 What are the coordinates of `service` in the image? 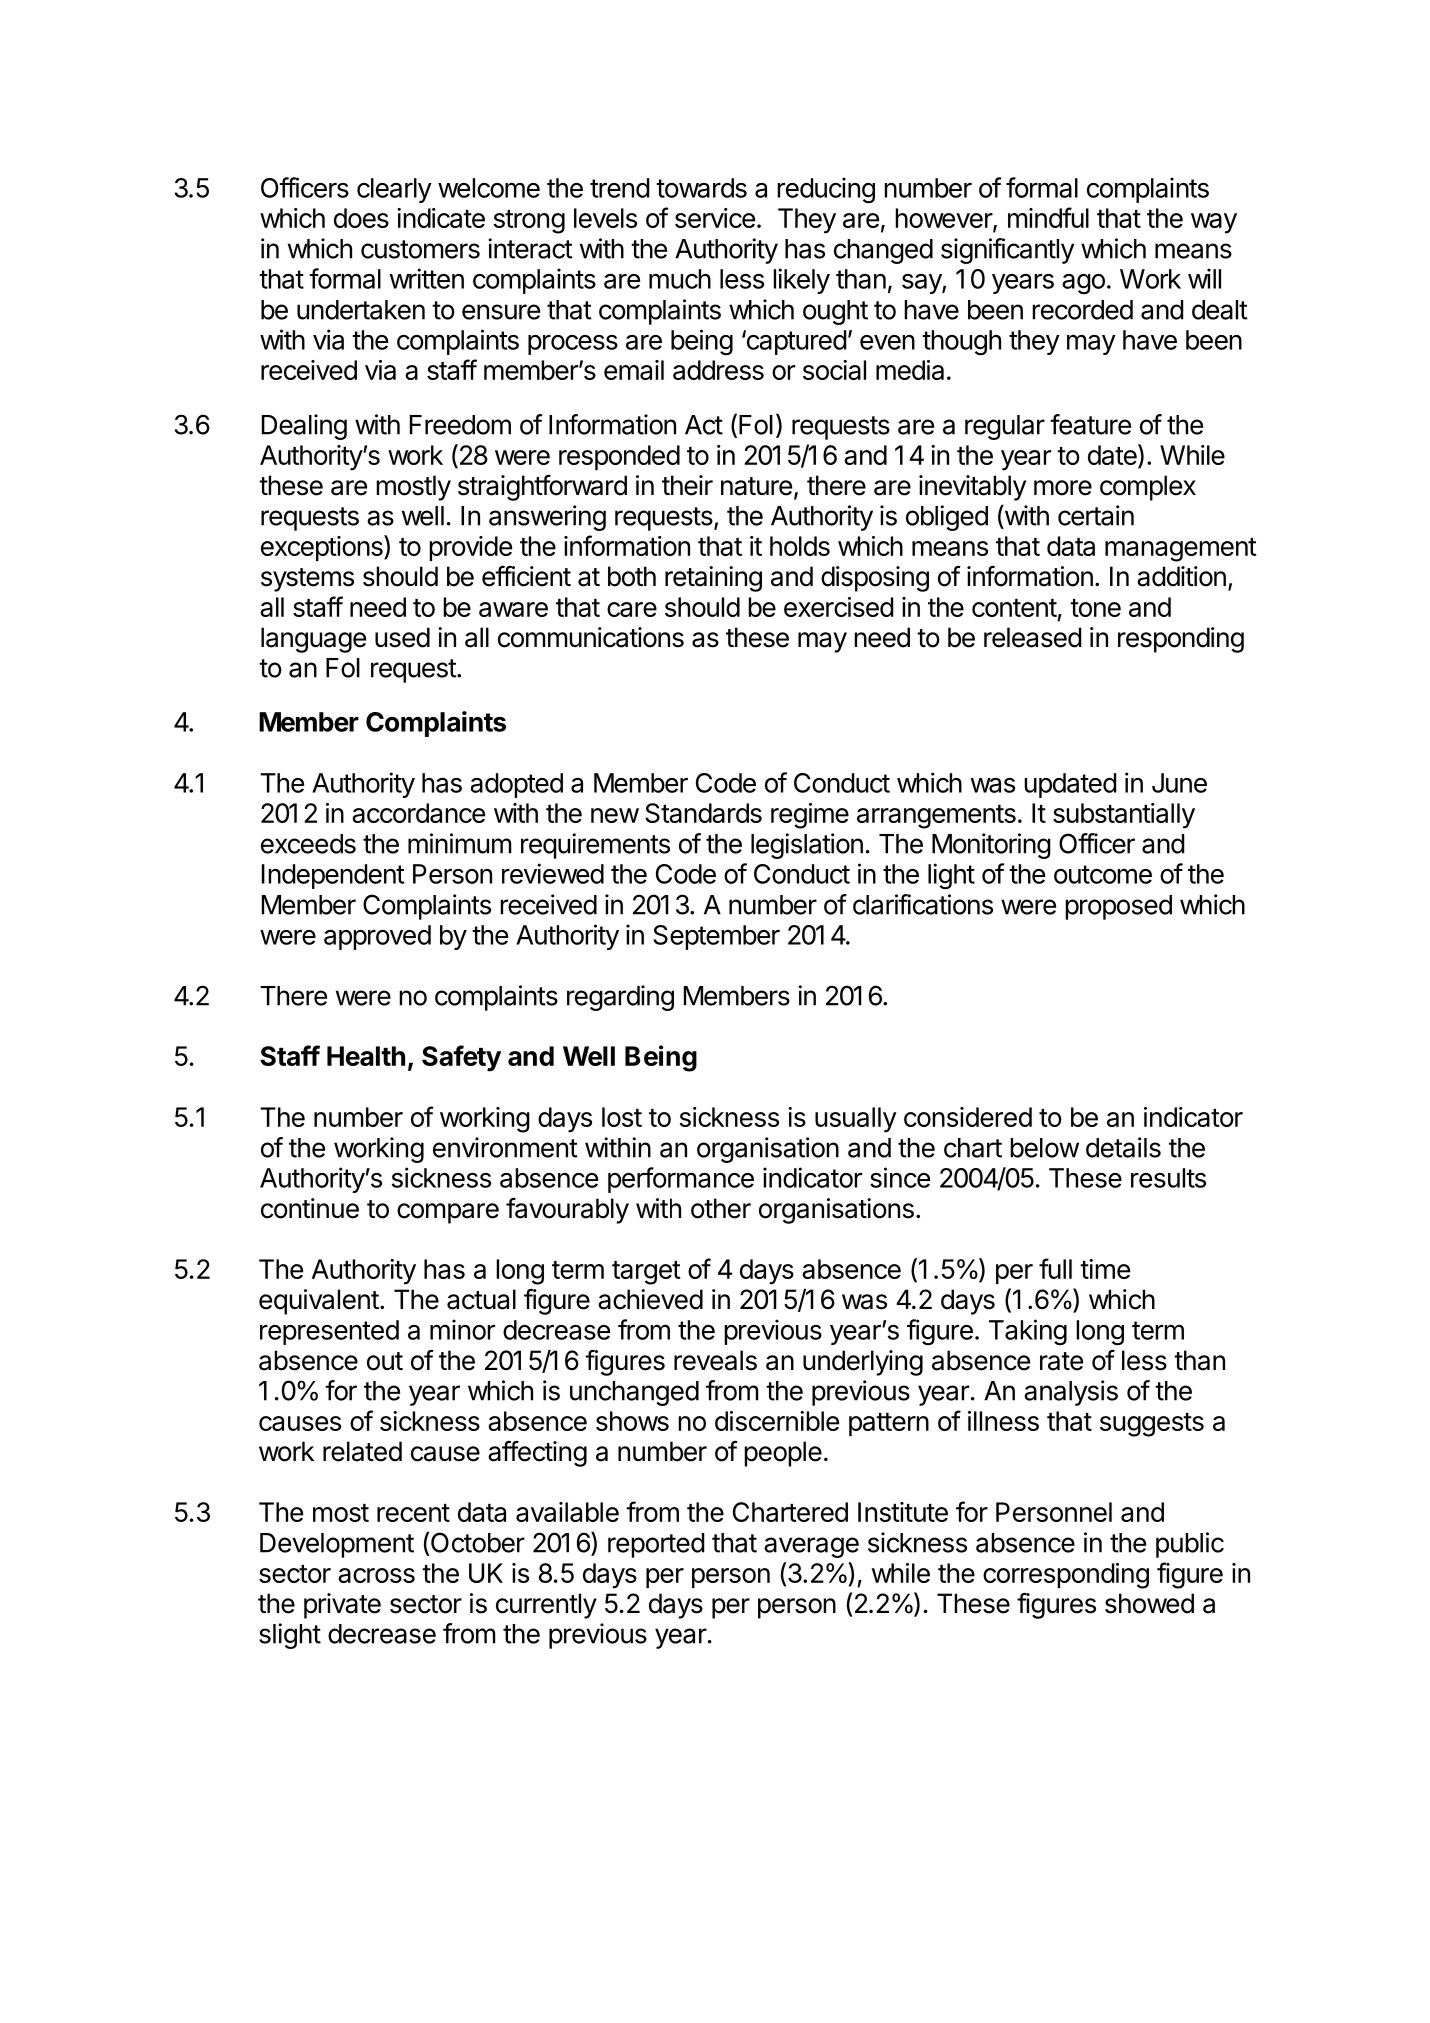 It's located at (715, 218).
